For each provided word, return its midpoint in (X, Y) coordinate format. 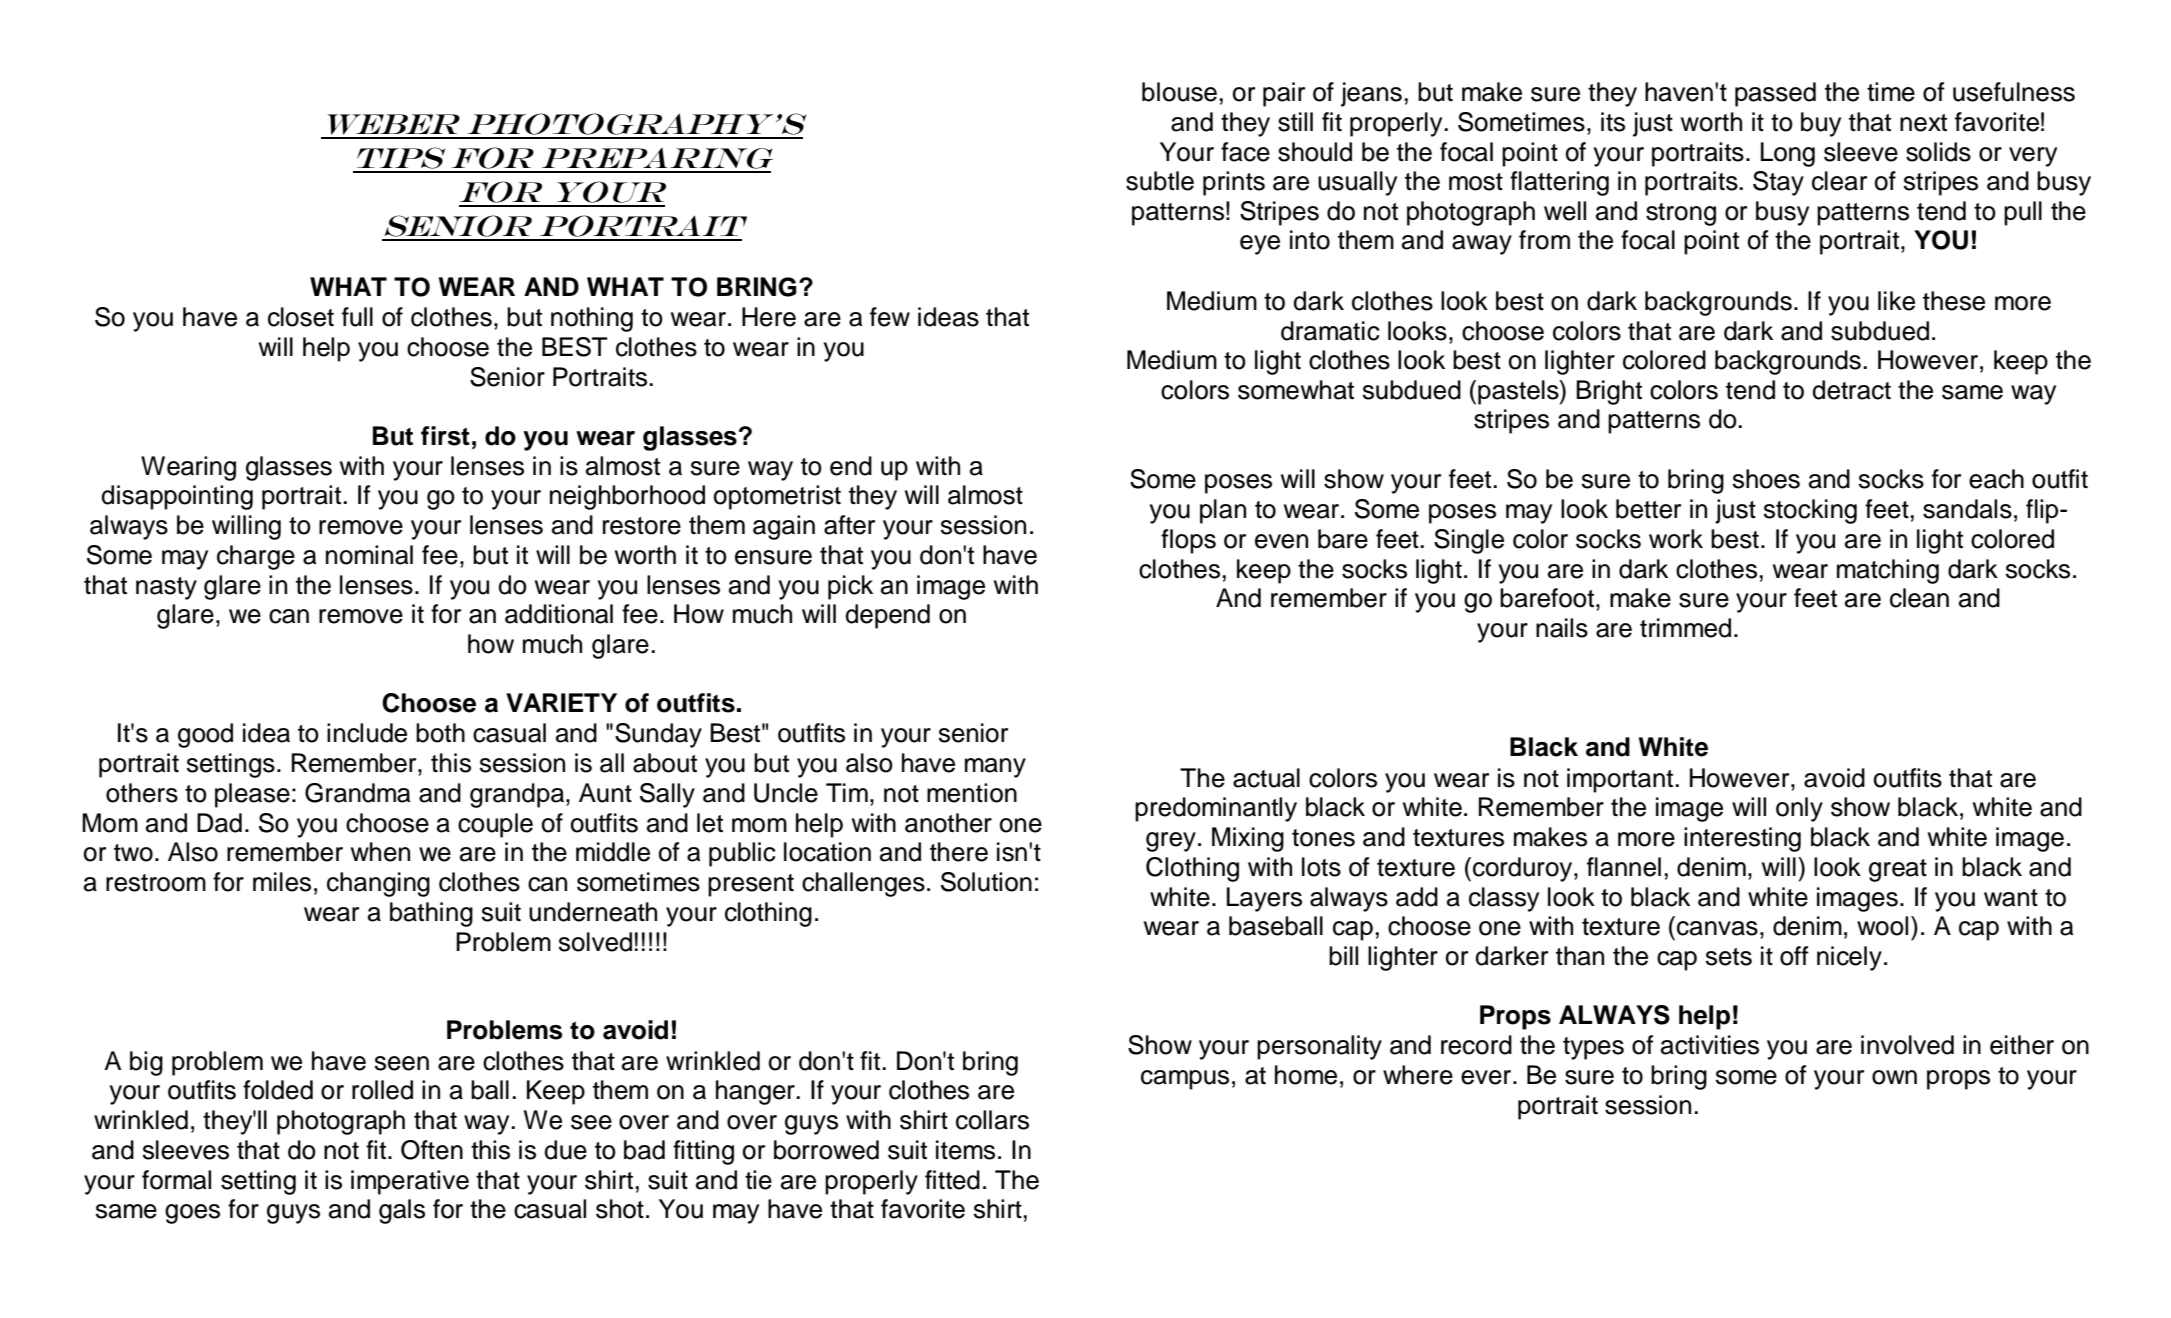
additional (559, 614)
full (357, 317)
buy (1821, 124)
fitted (952, 1180)
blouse (1179, 92)
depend (887, 616)
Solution (986, 882)
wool (1882, 926)
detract (1851, 390)
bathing (431, 914)
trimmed (1685, 628)
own (1894, 1077)
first (445, 436)
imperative (410, 1182)
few (890, 317)
